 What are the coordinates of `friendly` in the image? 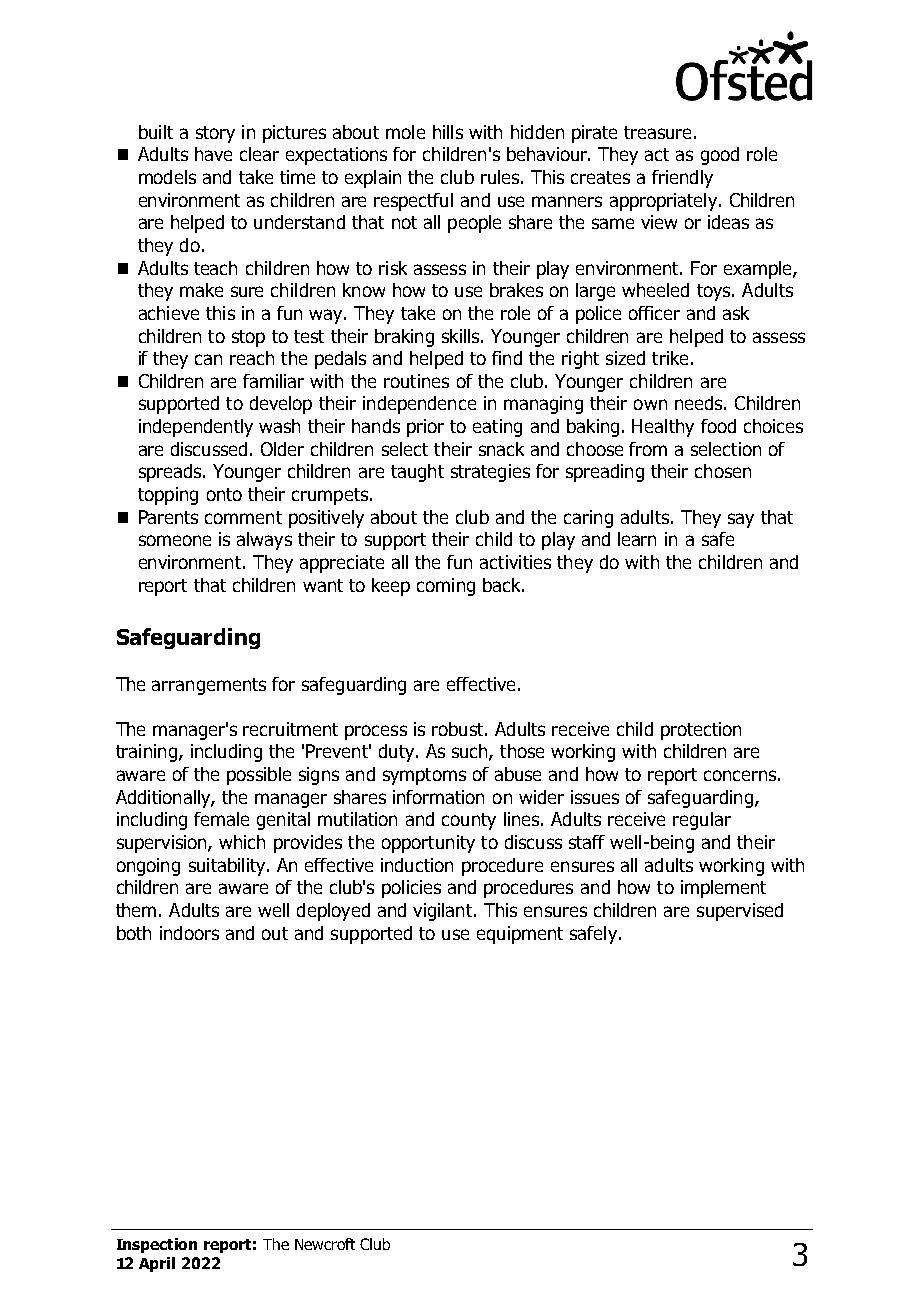 It's located at (682, 179).
